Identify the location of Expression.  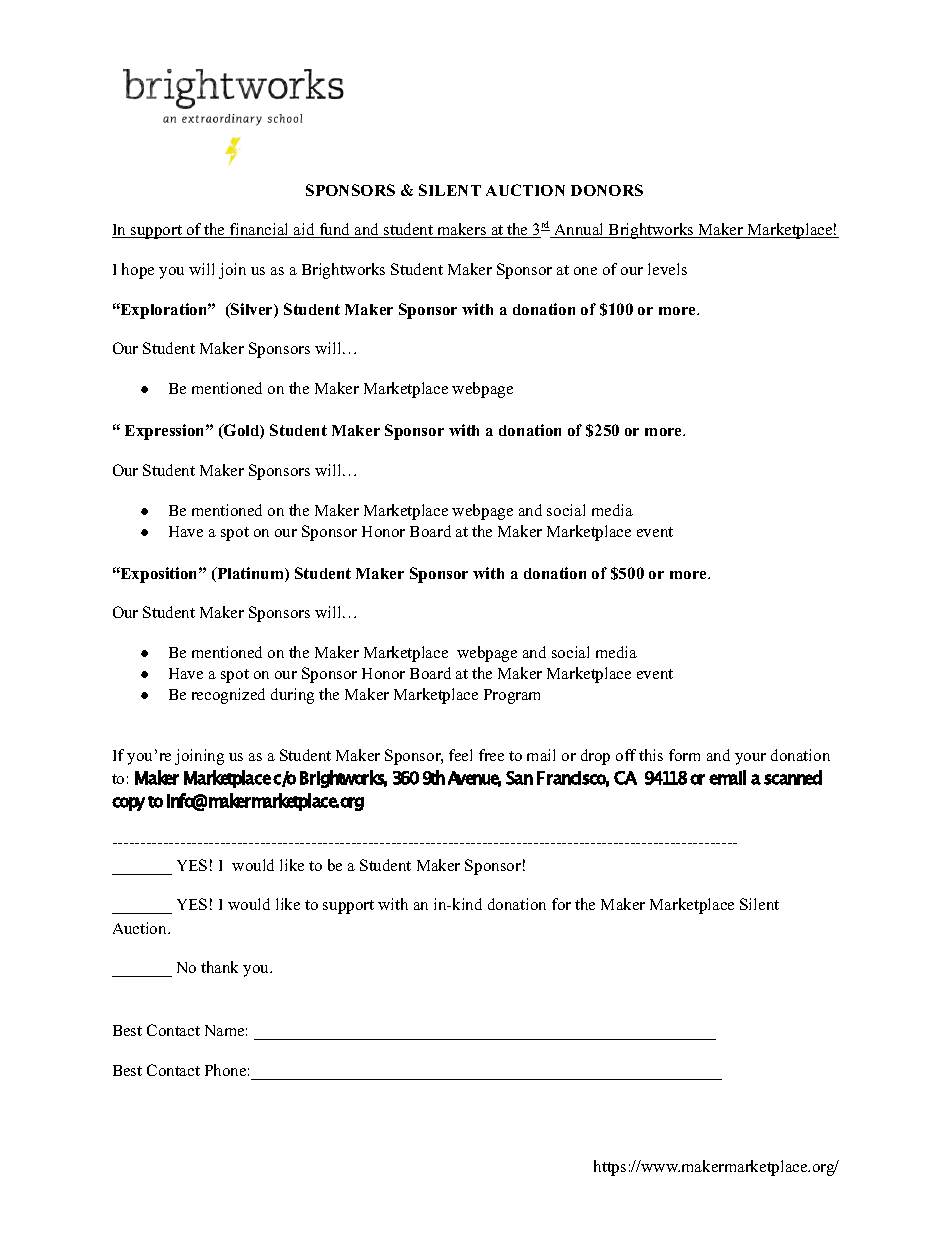
(166, 432).
